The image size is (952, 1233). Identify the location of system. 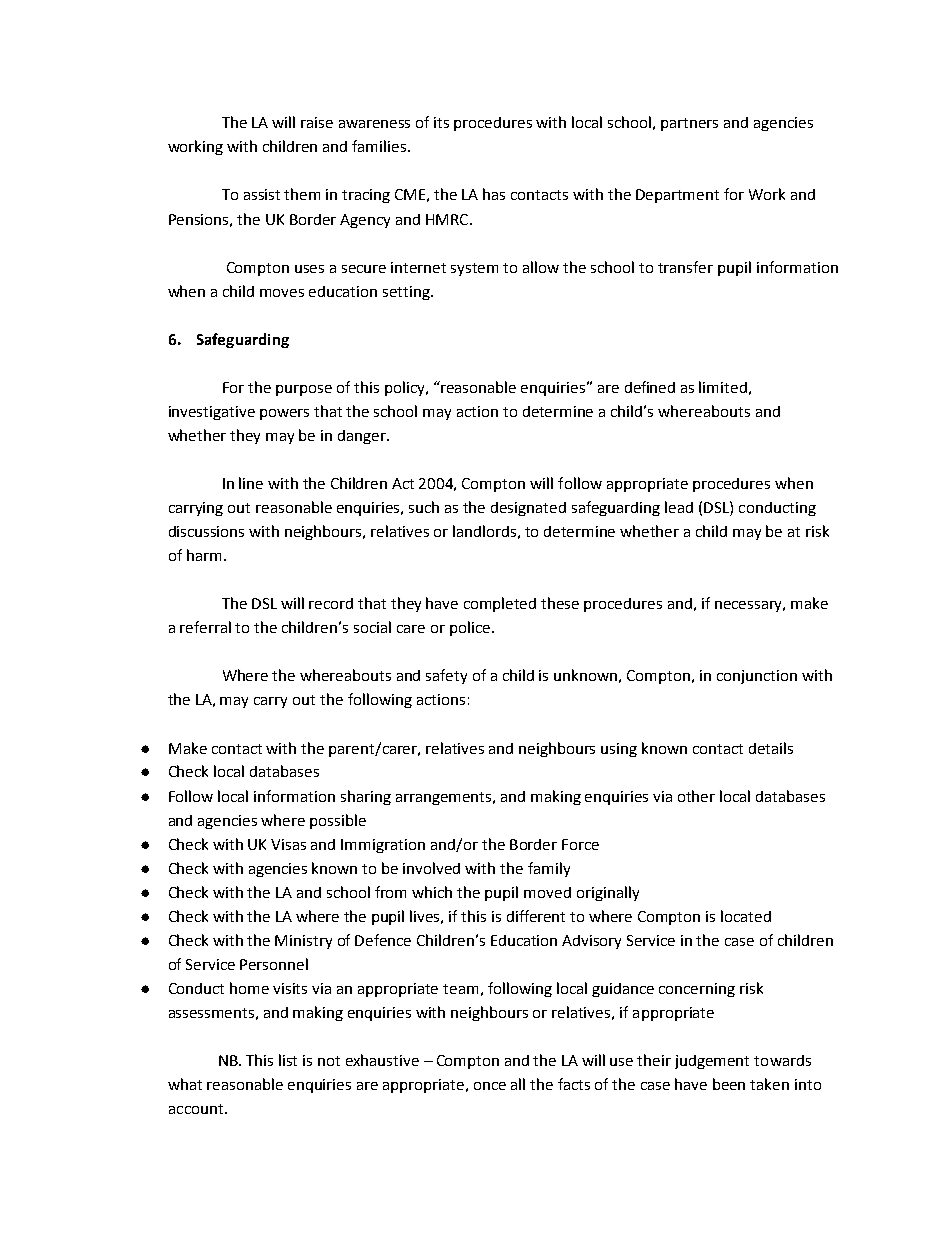
(474, 269).
